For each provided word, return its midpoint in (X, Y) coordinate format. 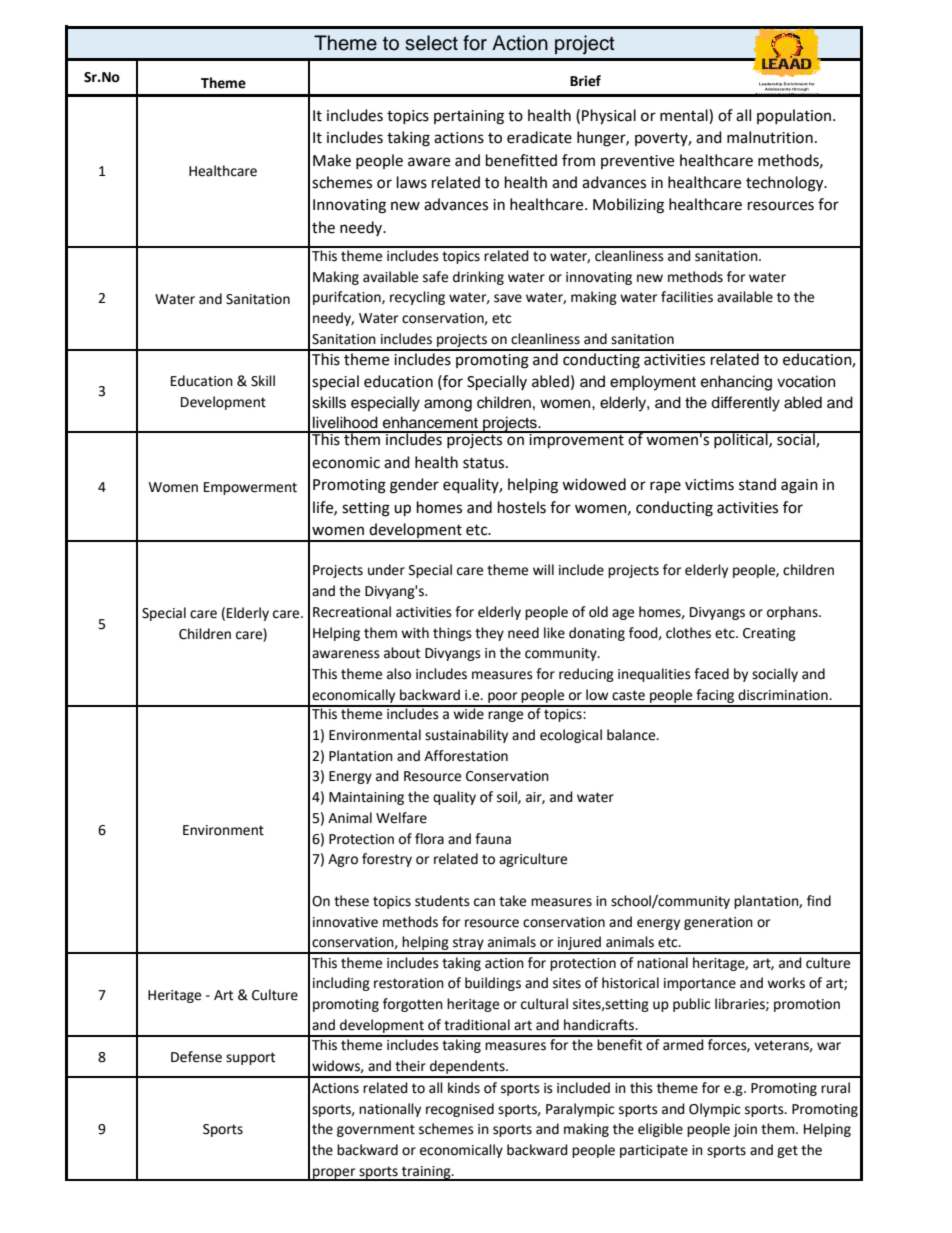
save (508, 298)
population (795, 116)
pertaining (469, 117)
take (512, 901)
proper (334, 1174)
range (505, 716)
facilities (687, 297)
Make (332, 160)
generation (718, 923)
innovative (345, 922)
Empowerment (250, 488)
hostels (522, 507)
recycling (417, 298)
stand (757, 484)
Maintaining (366, 798)
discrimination (784, 695)
